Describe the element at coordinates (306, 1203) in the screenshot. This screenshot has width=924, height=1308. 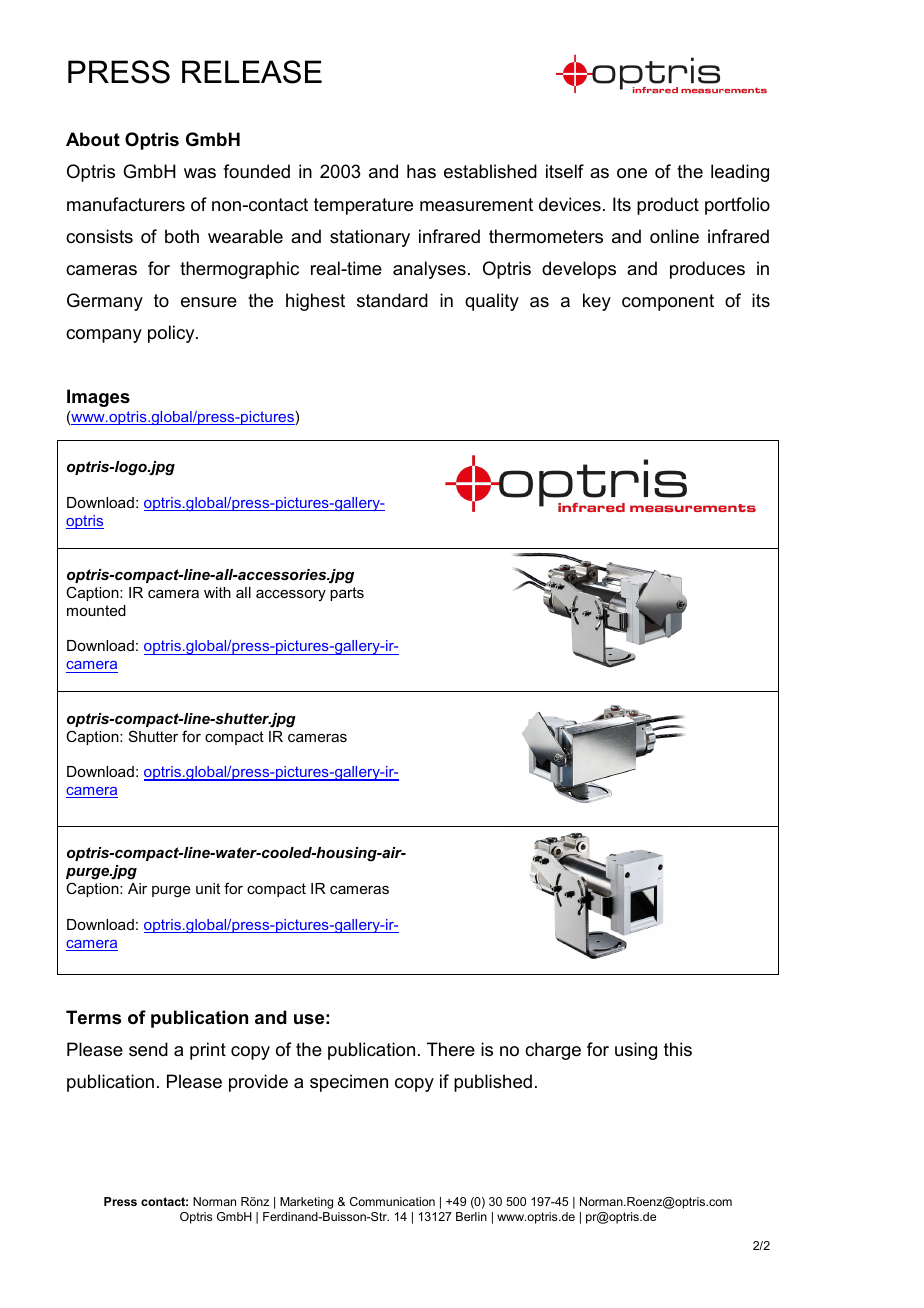
I see `Marketing` at that location.
